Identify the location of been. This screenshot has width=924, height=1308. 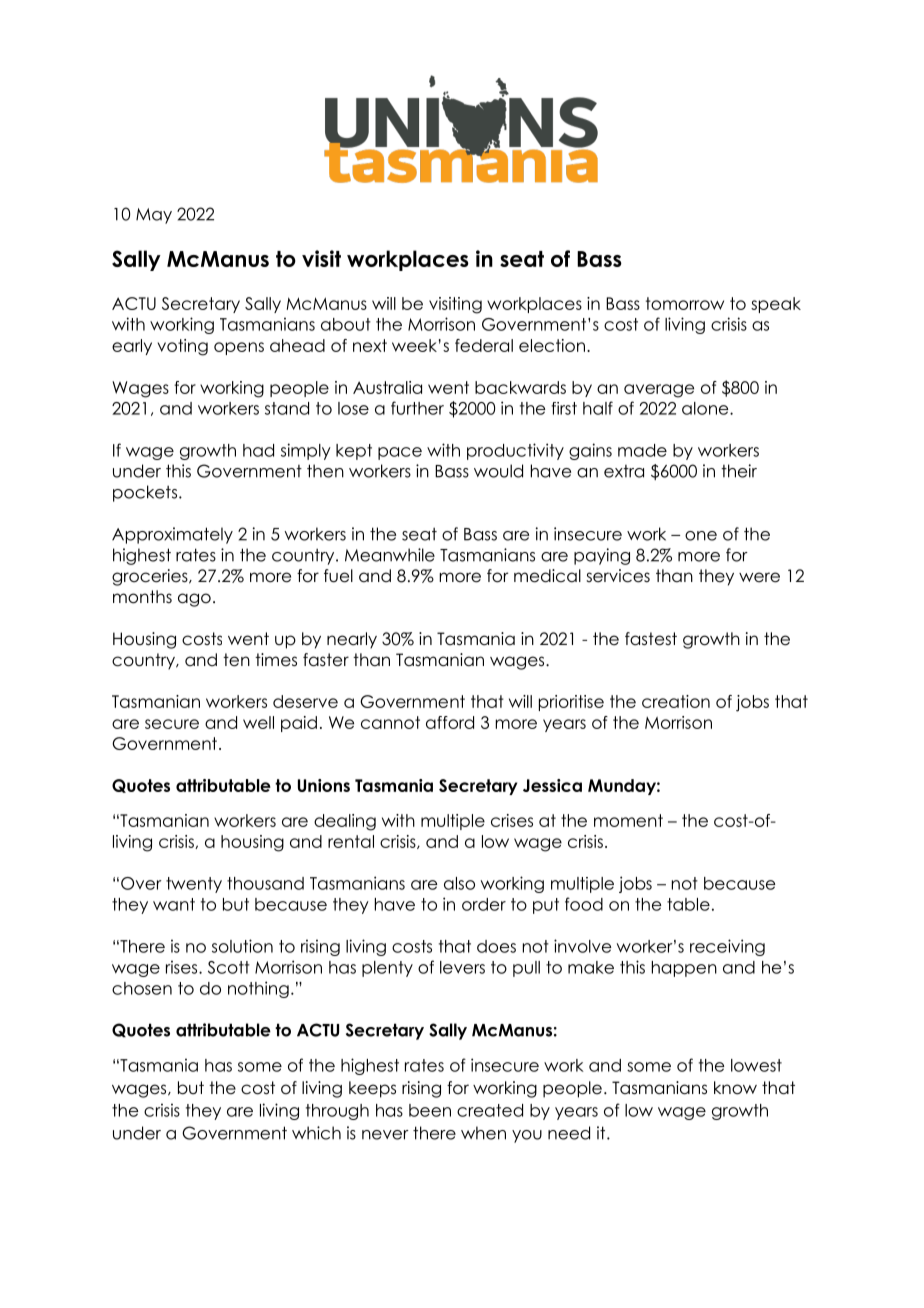
(430, 1110).
